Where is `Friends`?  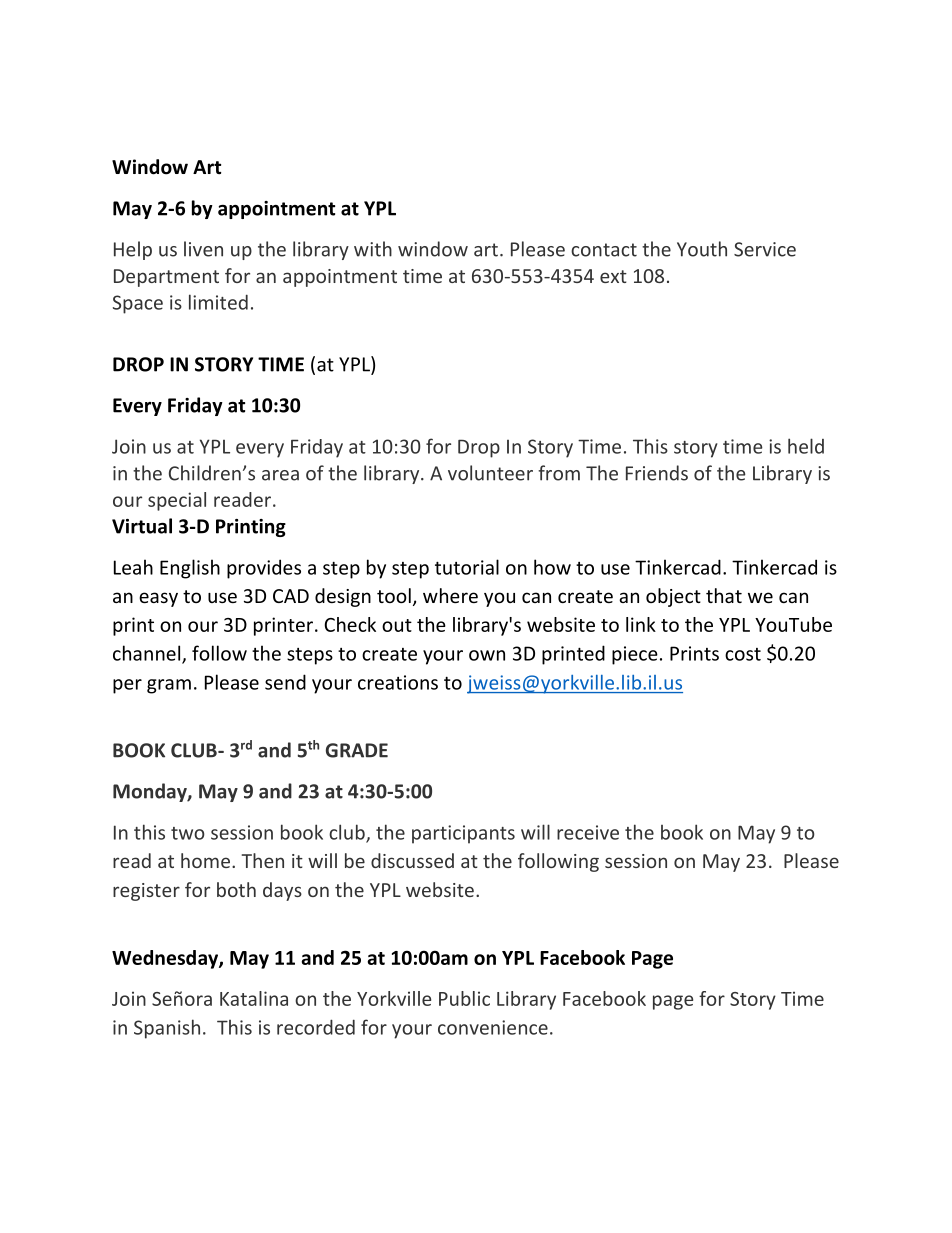
Friends is located at coordinates (657, 473).
